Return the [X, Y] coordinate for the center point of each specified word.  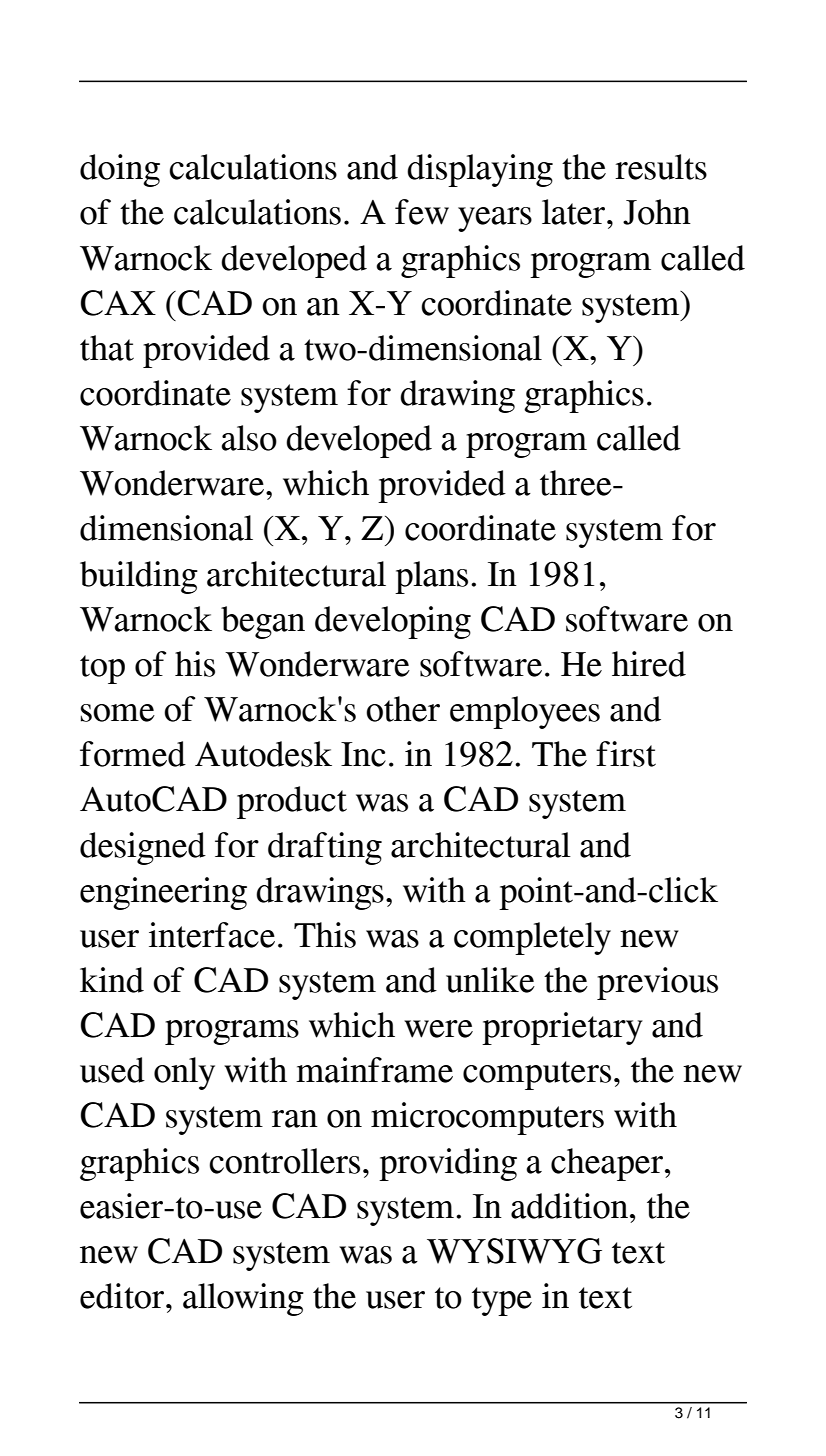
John [657, 212]
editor [123, 1296]
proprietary [562, 1028]
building [139, 577]
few [422, 212]
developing [393, 622]
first [626, 754]
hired [649, 664]
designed [143, 848]
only [184, 1073]
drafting [325, 848]
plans [431, 577]
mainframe [374, 1070]
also [249, 438]
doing [120, 170]
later [575, 212]
